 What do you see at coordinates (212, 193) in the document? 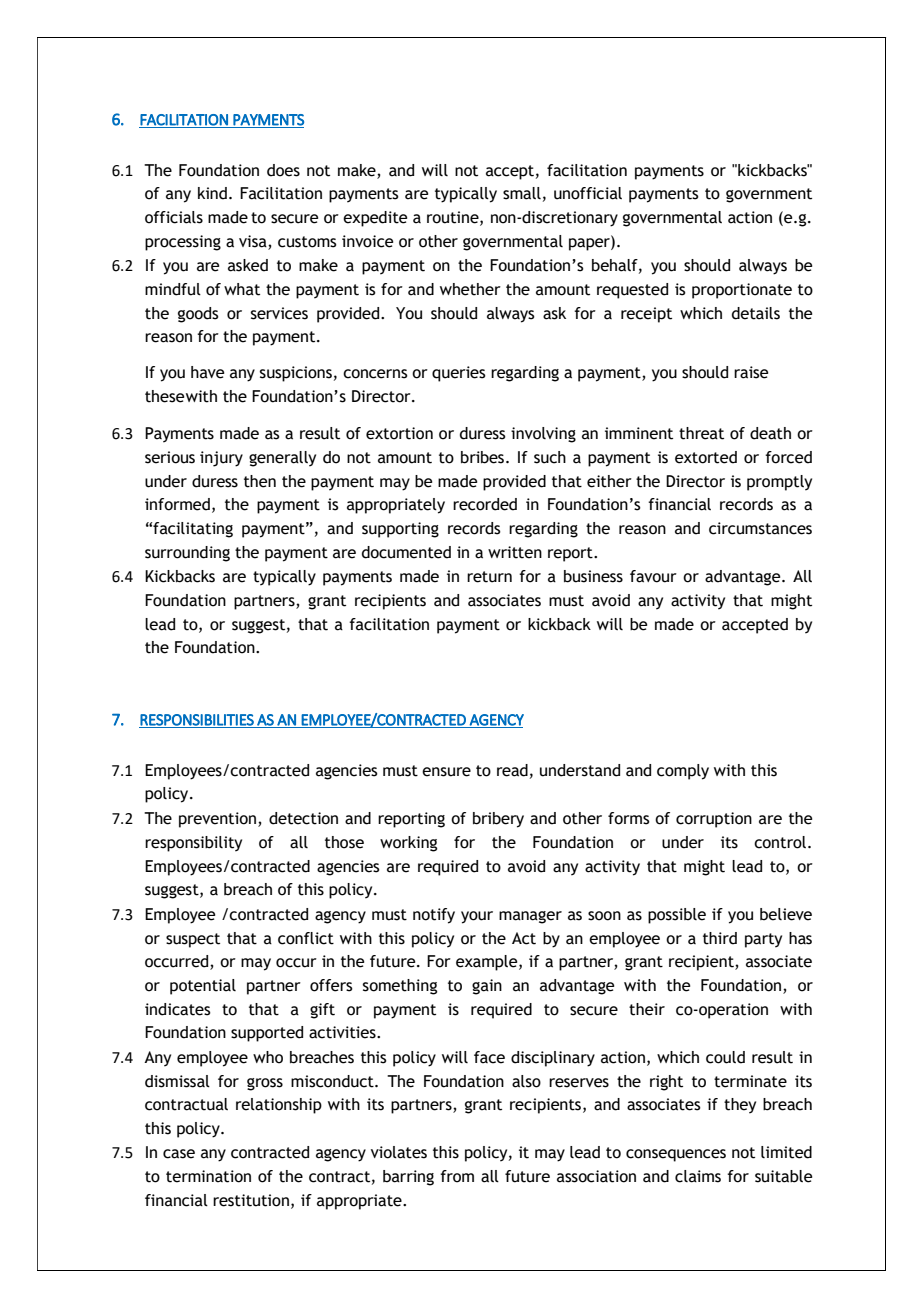
I see `kind` at bounding box center [212, 193].
